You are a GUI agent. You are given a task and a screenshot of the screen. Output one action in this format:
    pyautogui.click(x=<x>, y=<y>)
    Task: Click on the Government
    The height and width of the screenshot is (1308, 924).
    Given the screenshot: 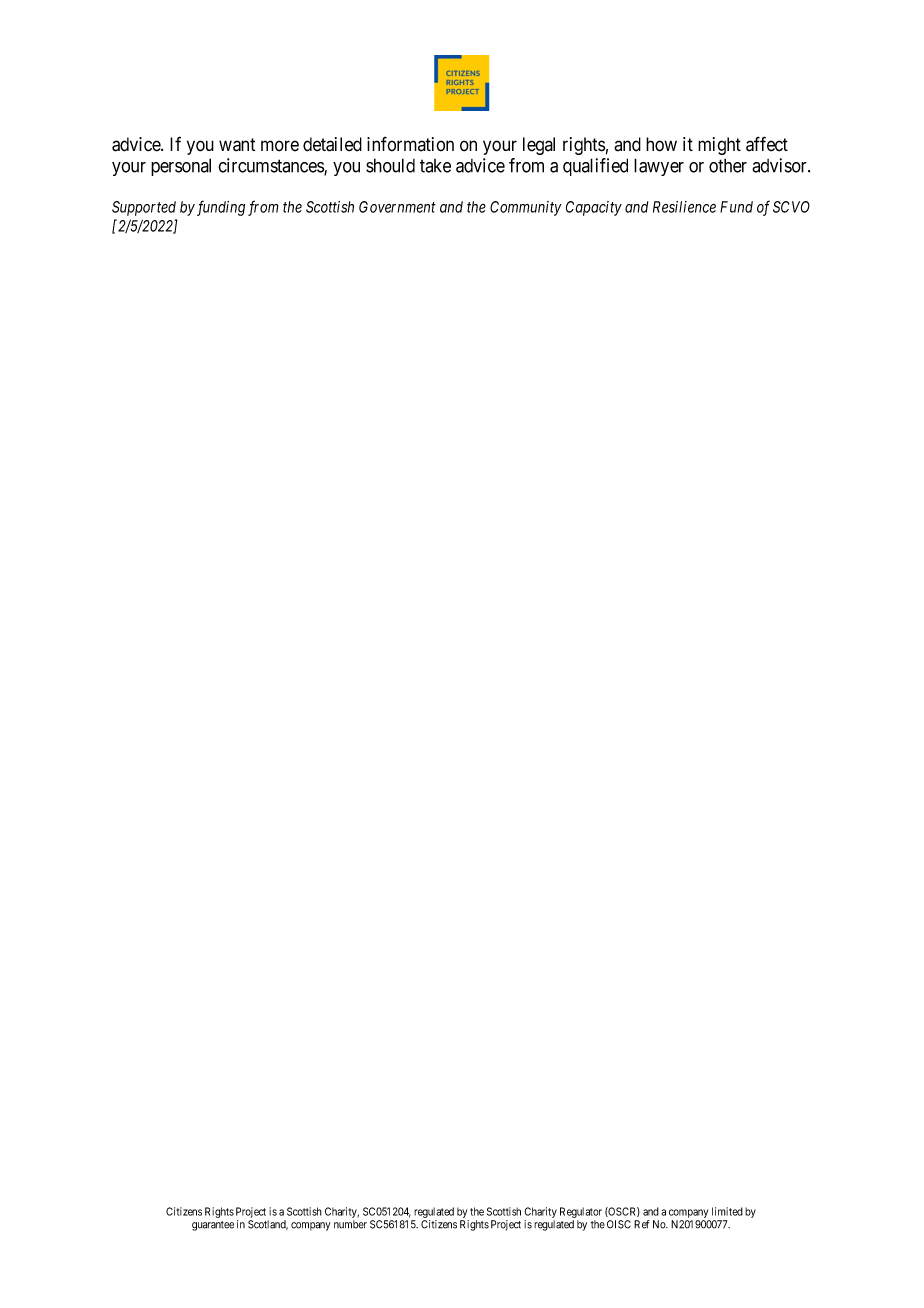 What is the action you would take?
    pyautogui.click(x=397, y=207)
